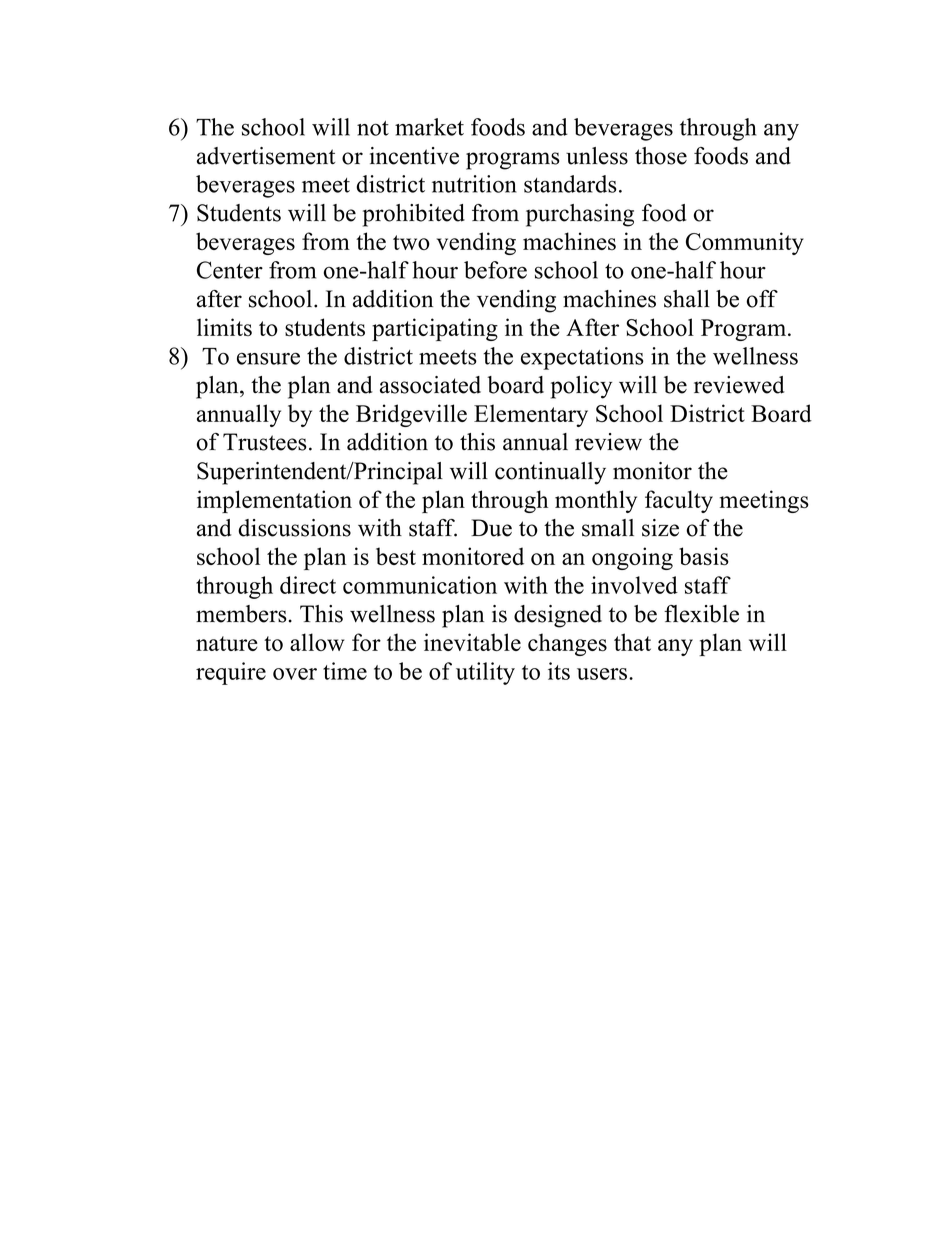 The height and width of the image is (1233, 952). I want to click on before, so click(495, 270).
